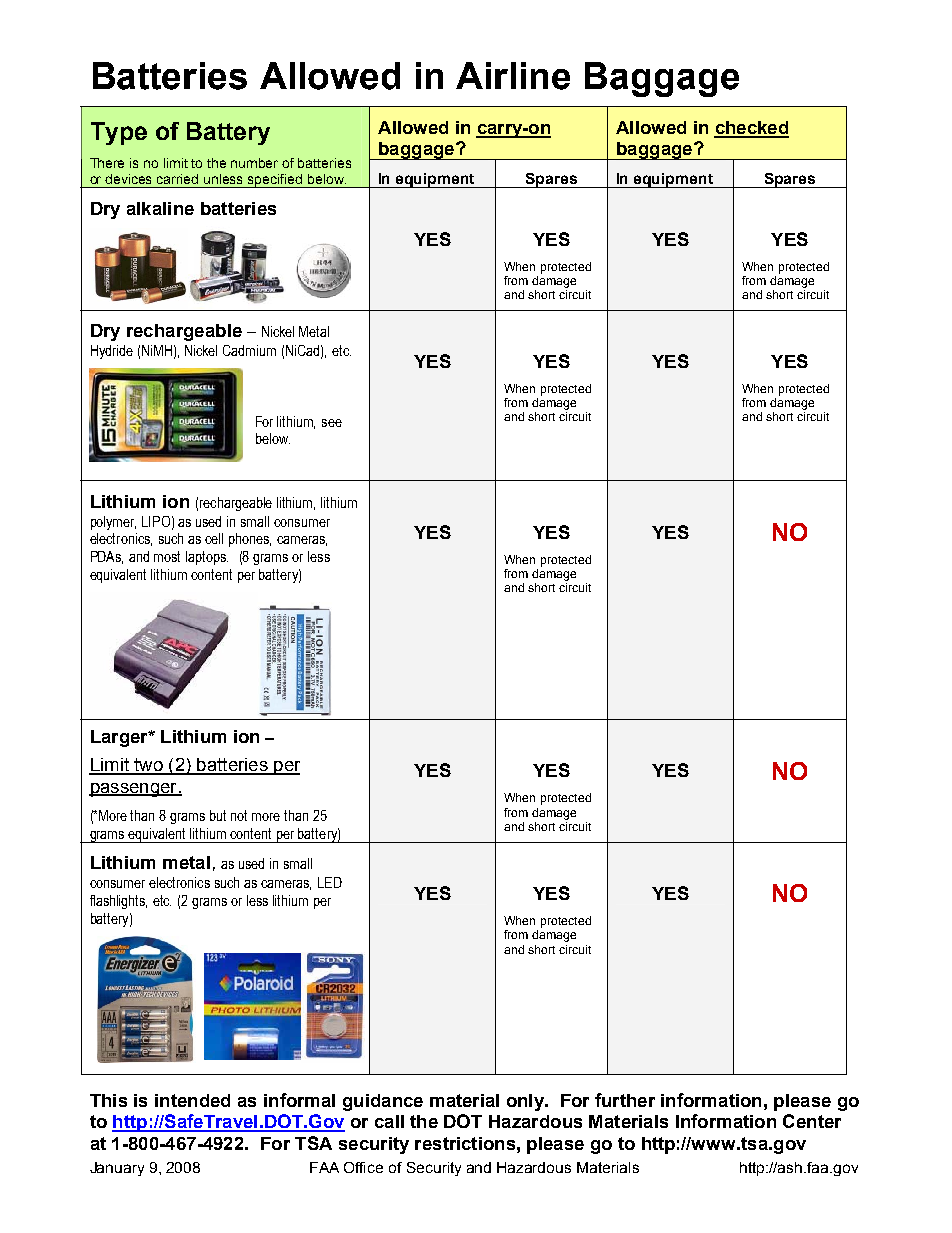 The image size is (952, 1233). Describe the element at coordinates (207, 558) in the screenshot. I see `laptops` at that location.
